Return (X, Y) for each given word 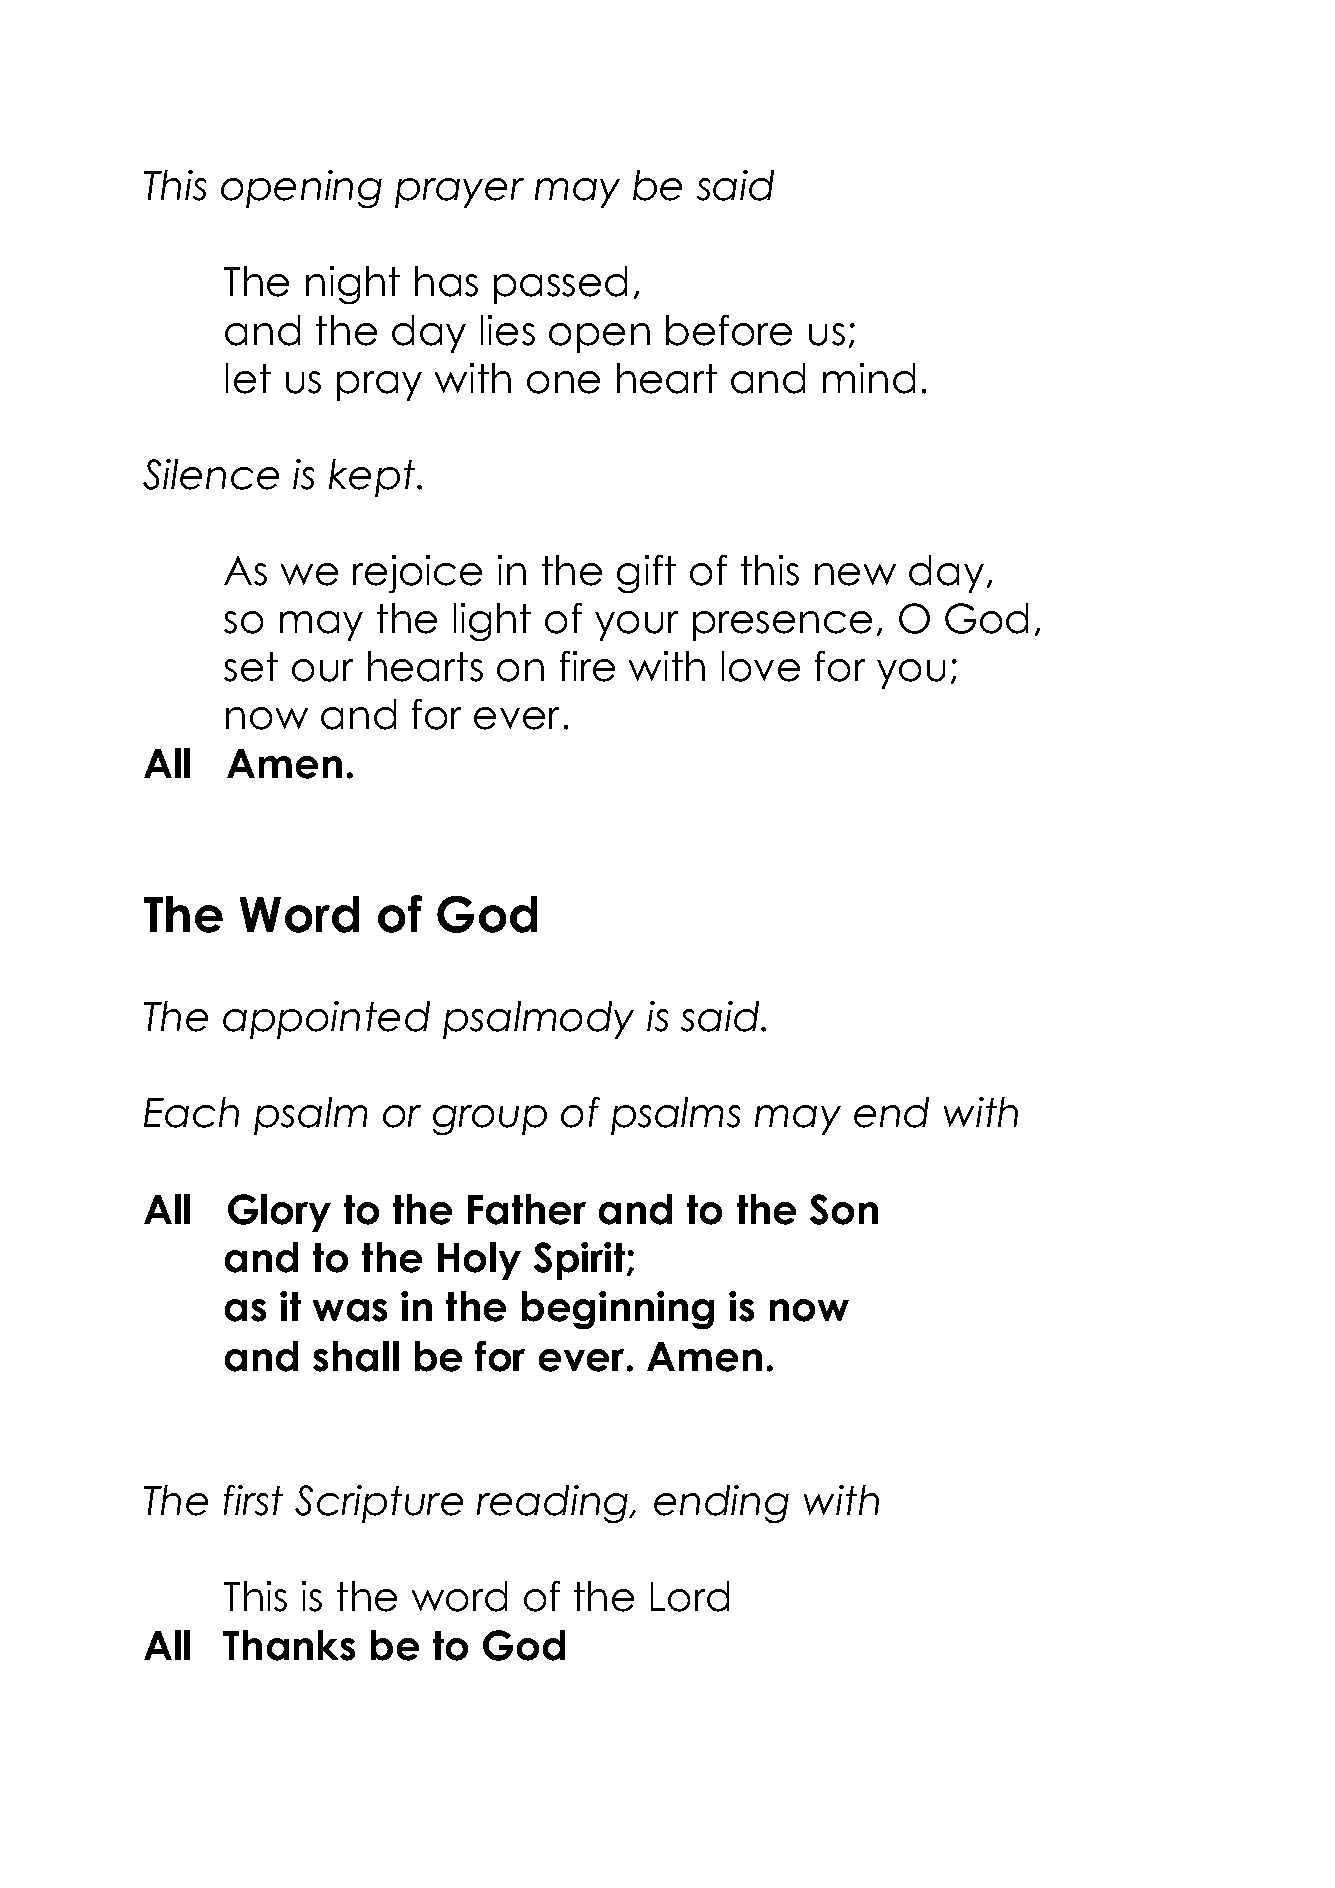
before (729, 330)
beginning (618, 1310)
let (248, 378)
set (251, 667)
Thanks (289, 1645)
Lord (690, 1596)
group (490, 1120)
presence (782, 626)
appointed (326, 1020)
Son (844, 1209)
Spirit (579, 1261)
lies (508, 330)
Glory (279, 1213)
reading (554, 1504)
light (492, 622)
